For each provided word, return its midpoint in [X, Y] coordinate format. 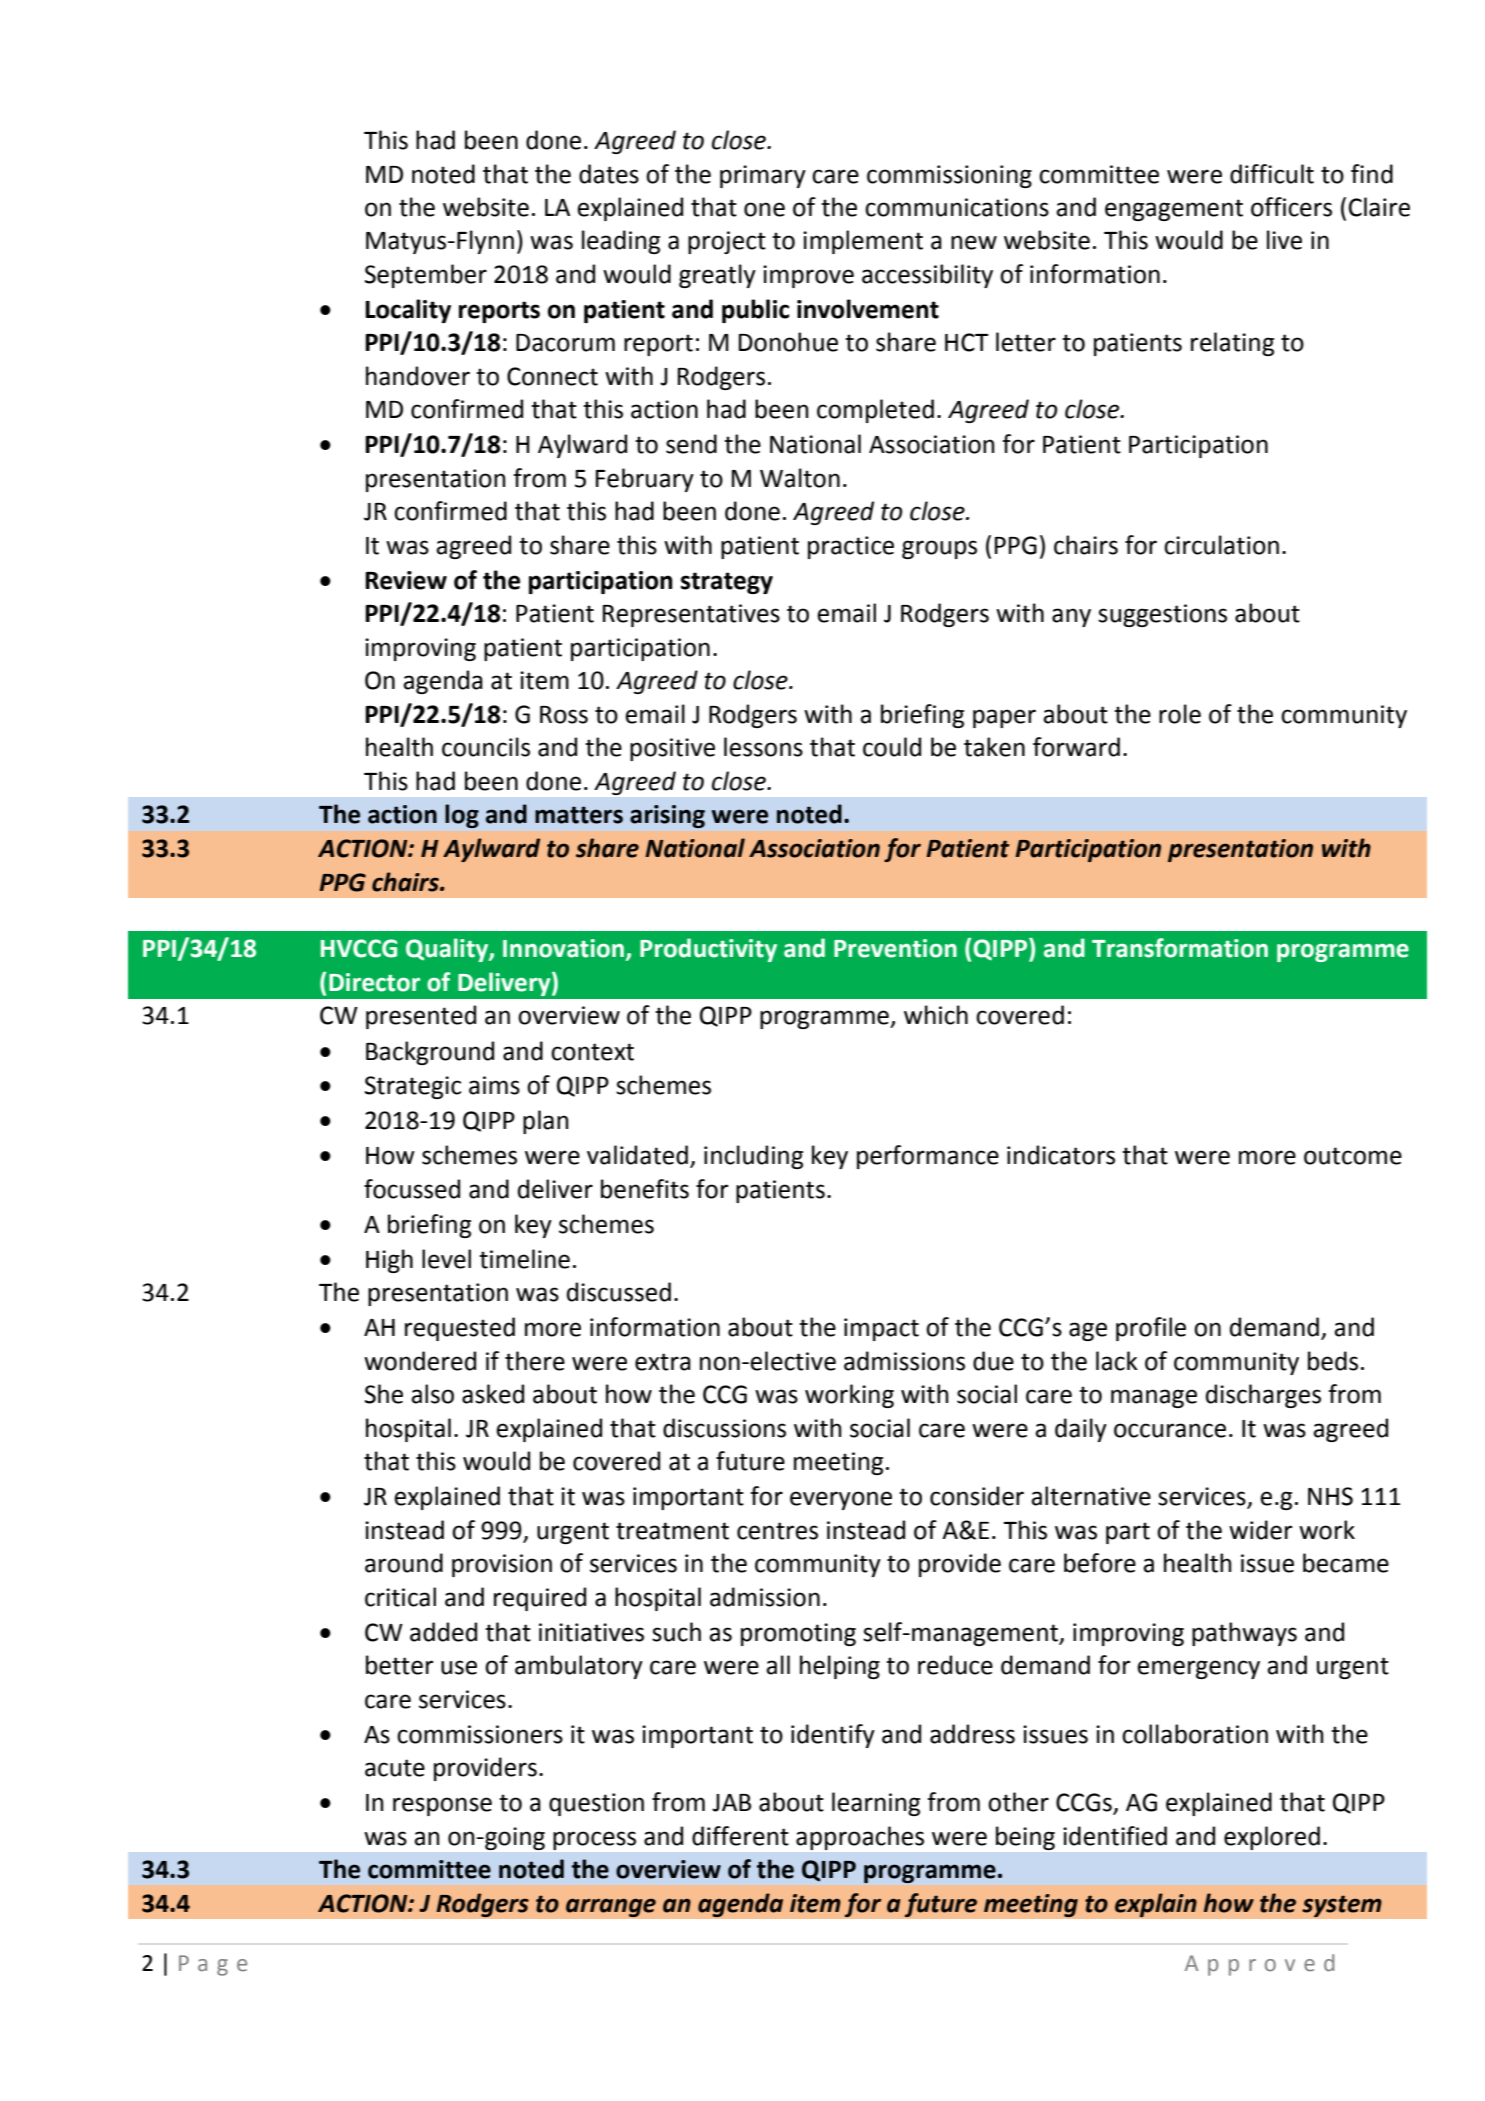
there [535, 1361]
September [426, 276]
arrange [611, 1908]
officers [1291, 207]
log [462, 816]
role [1180, 714]
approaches [860, 1838]
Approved [1259, 1965]
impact [881, 1329]
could [892, 747]
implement [863, 242]
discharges [1263, 1396]
